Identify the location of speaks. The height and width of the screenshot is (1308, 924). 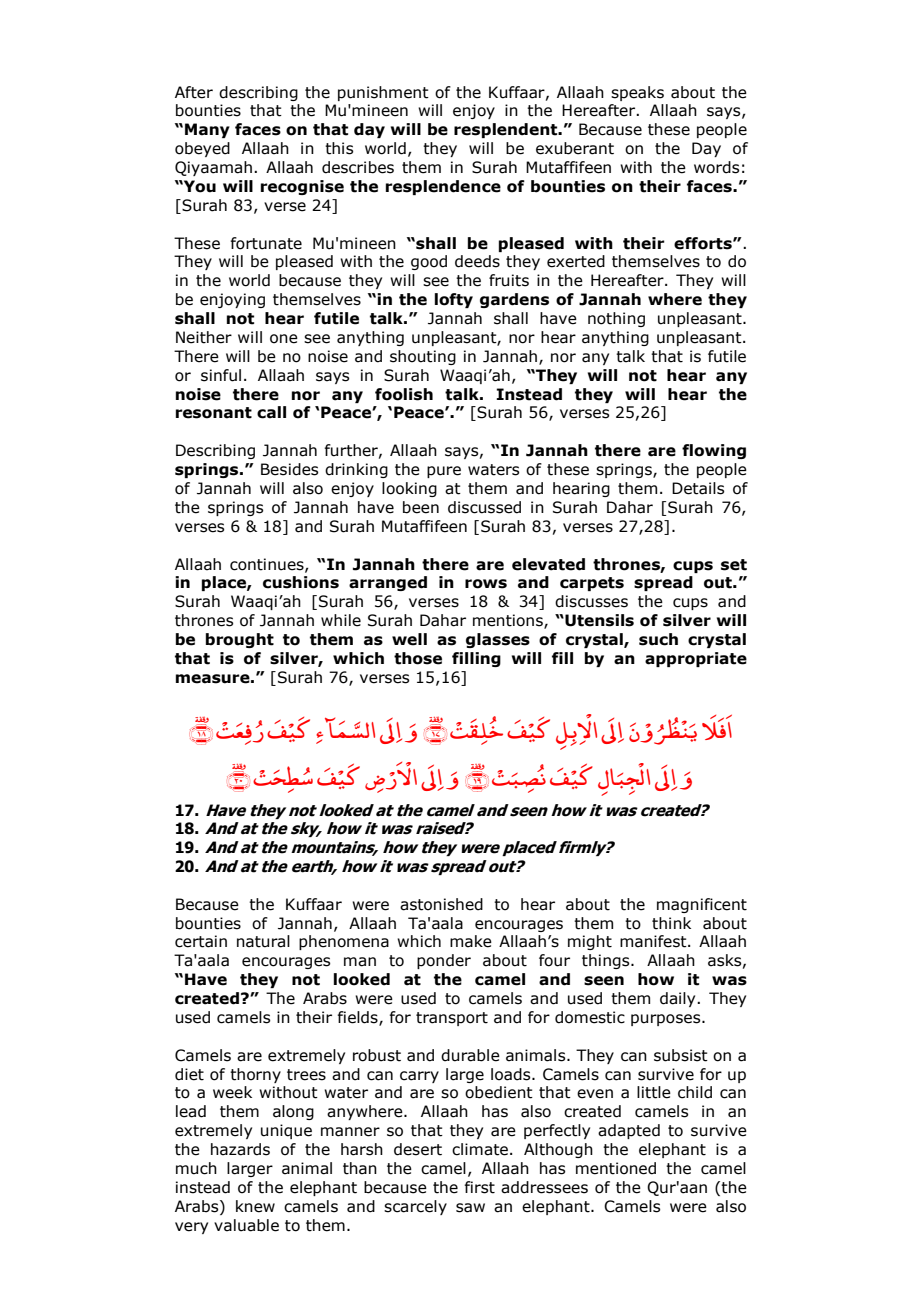
(637, 93).
